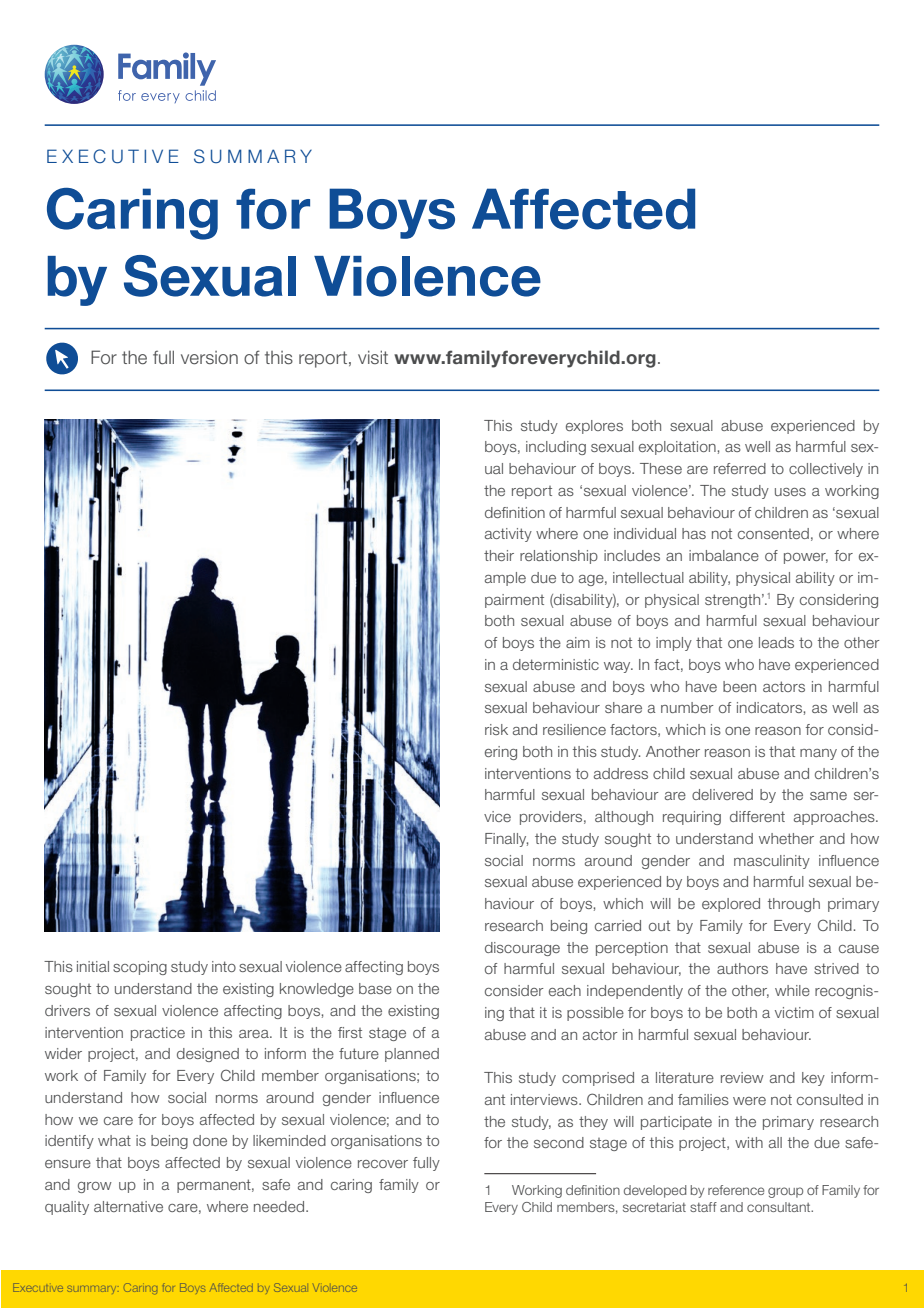 This screenshot has height=1308, width=924. What do you see at coordinates (373, 357) in the screenshot?
I see `visit` at bounding box center [373, 357].
